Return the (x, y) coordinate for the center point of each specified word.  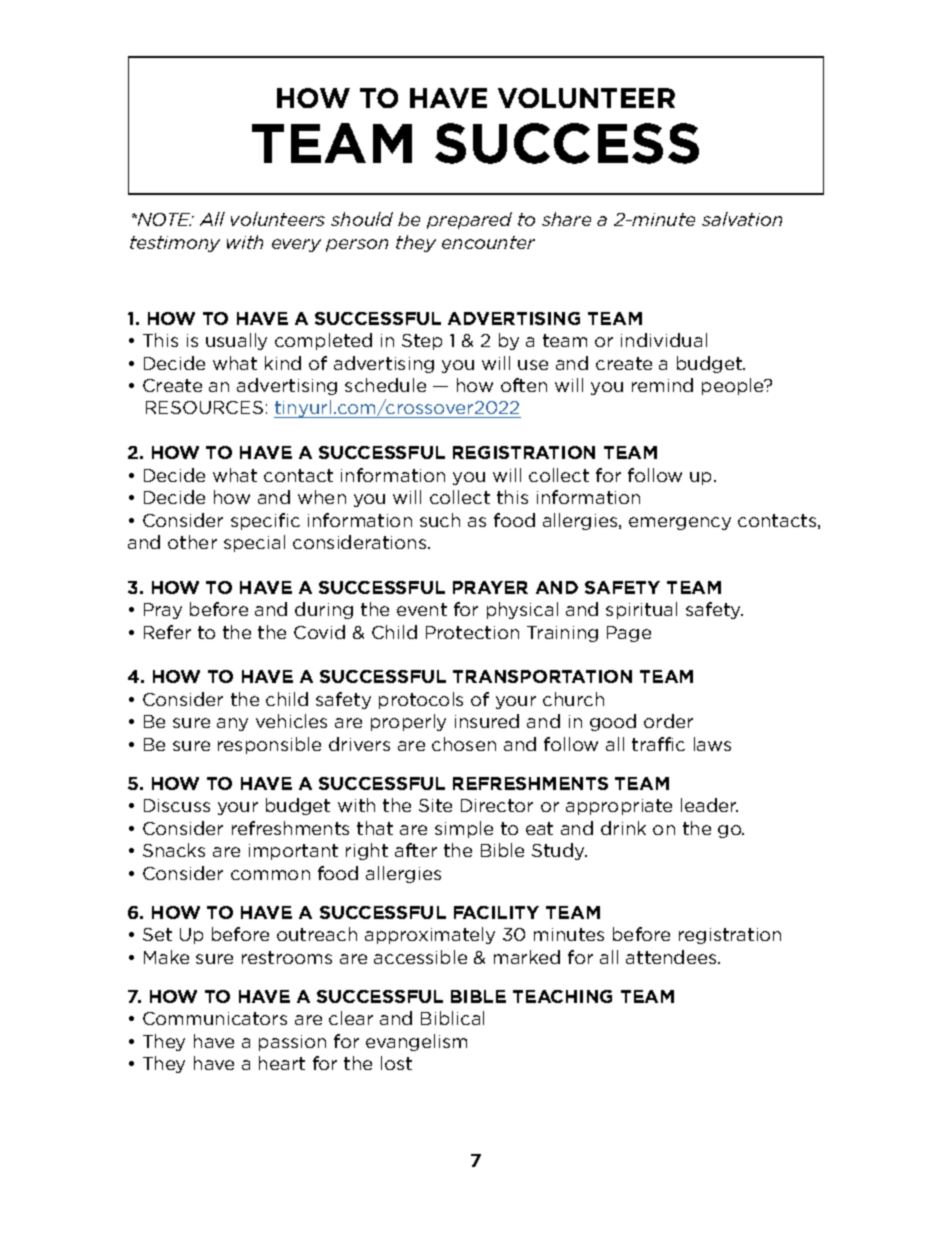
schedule (385, 385)
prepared (469, 220)
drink (623, 828)
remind (662, 385)
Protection (472, 632)
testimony (175, 244)
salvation (742, 219)
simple (464, 829)
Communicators (215, 1018)
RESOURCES (204, 407)
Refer (167, 632)
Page (629, 634)
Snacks (174, 850)
